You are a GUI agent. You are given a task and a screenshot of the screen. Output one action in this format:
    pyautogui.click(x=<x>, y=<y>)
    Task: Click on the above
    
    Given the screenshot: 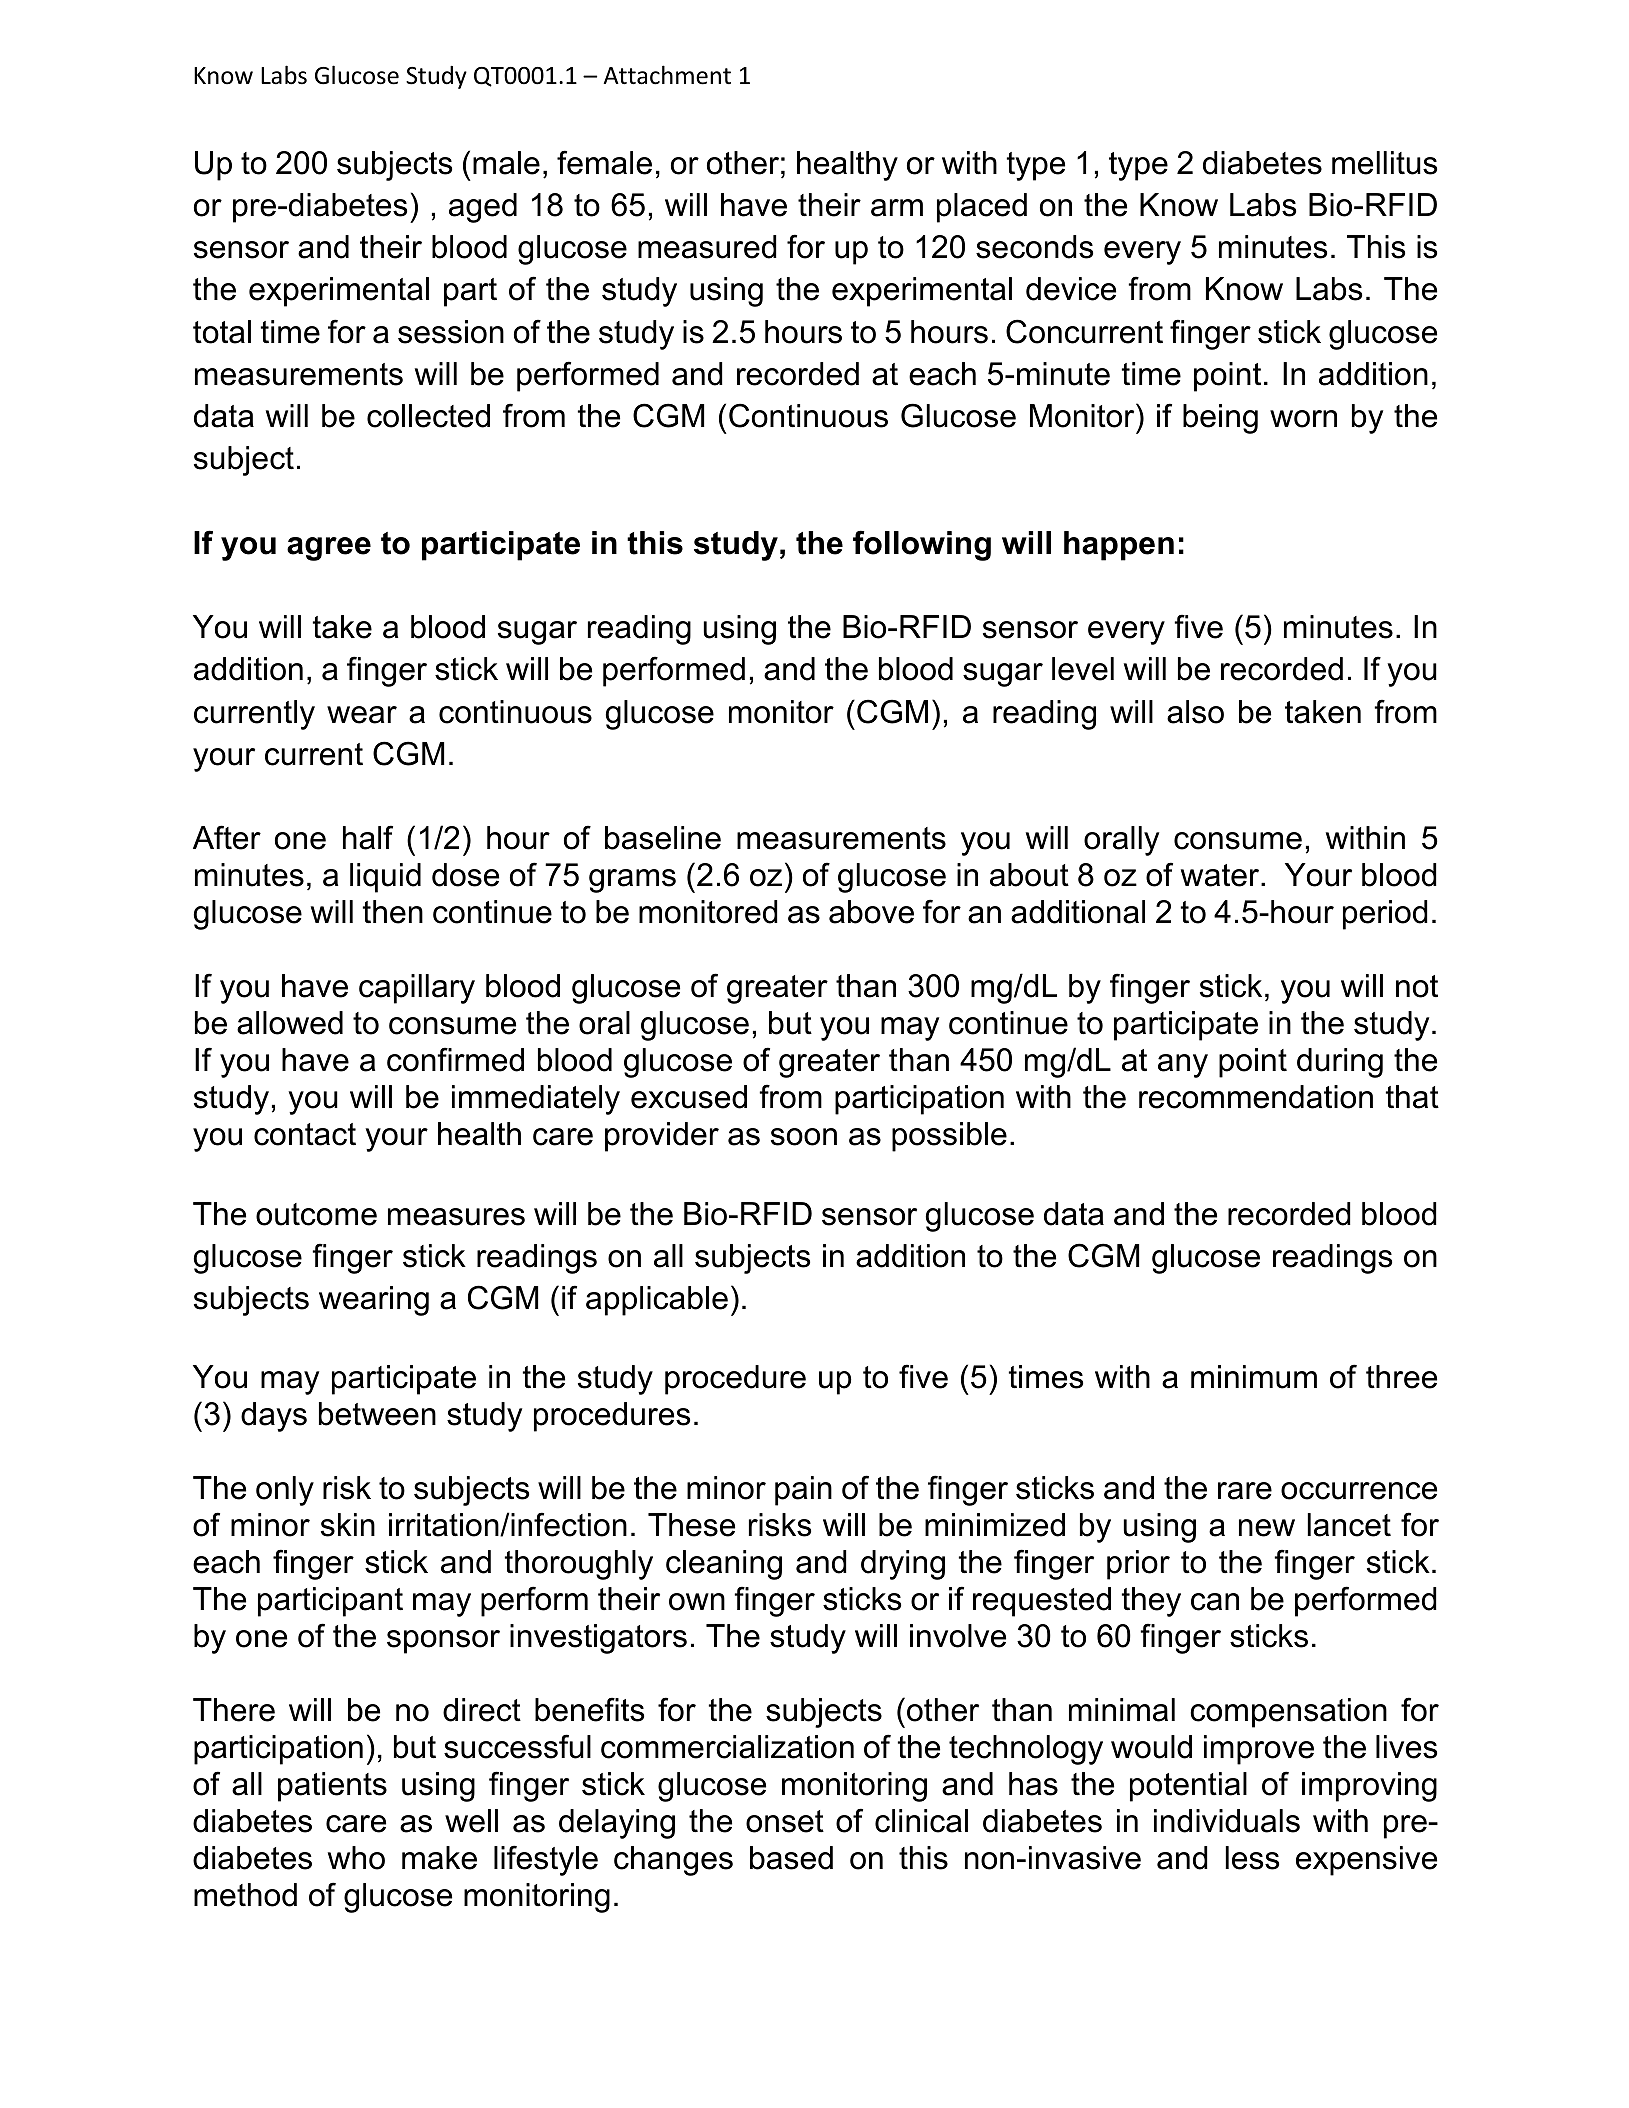 What is the action you would take?
    pyautogui.click(x=871, y=912)
